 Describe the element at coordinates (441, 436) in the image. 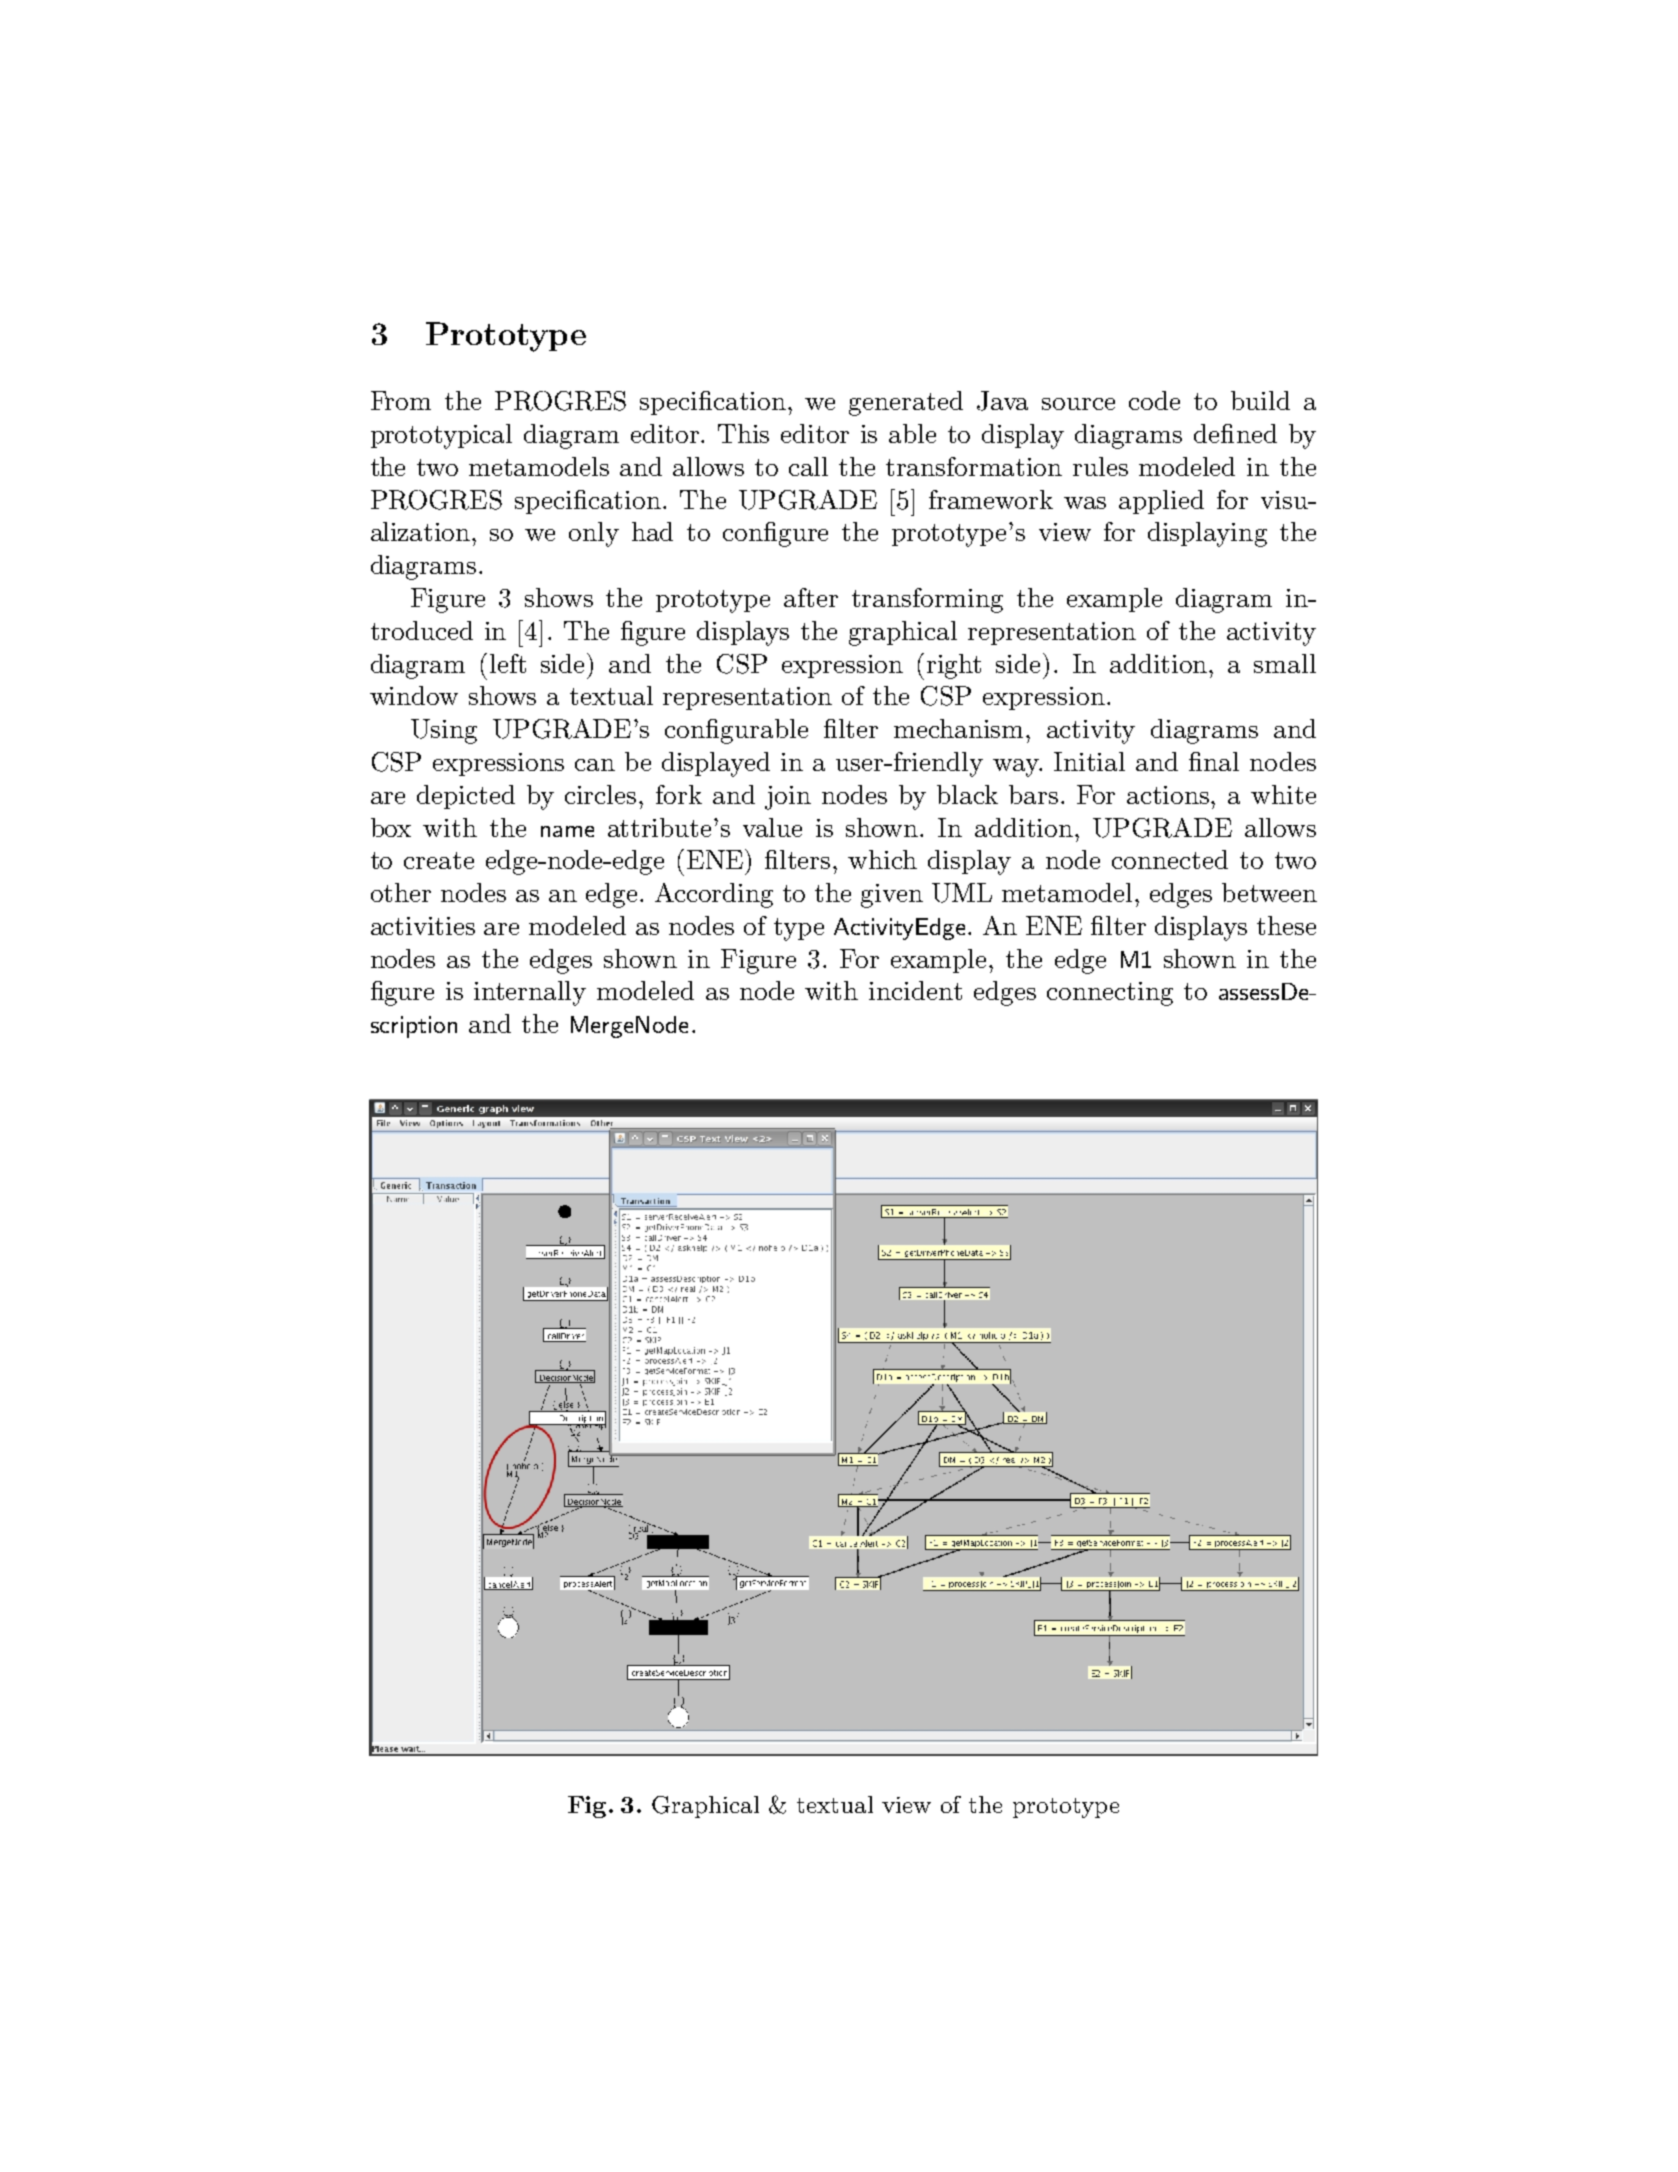

I see `prototypical` at that location.
